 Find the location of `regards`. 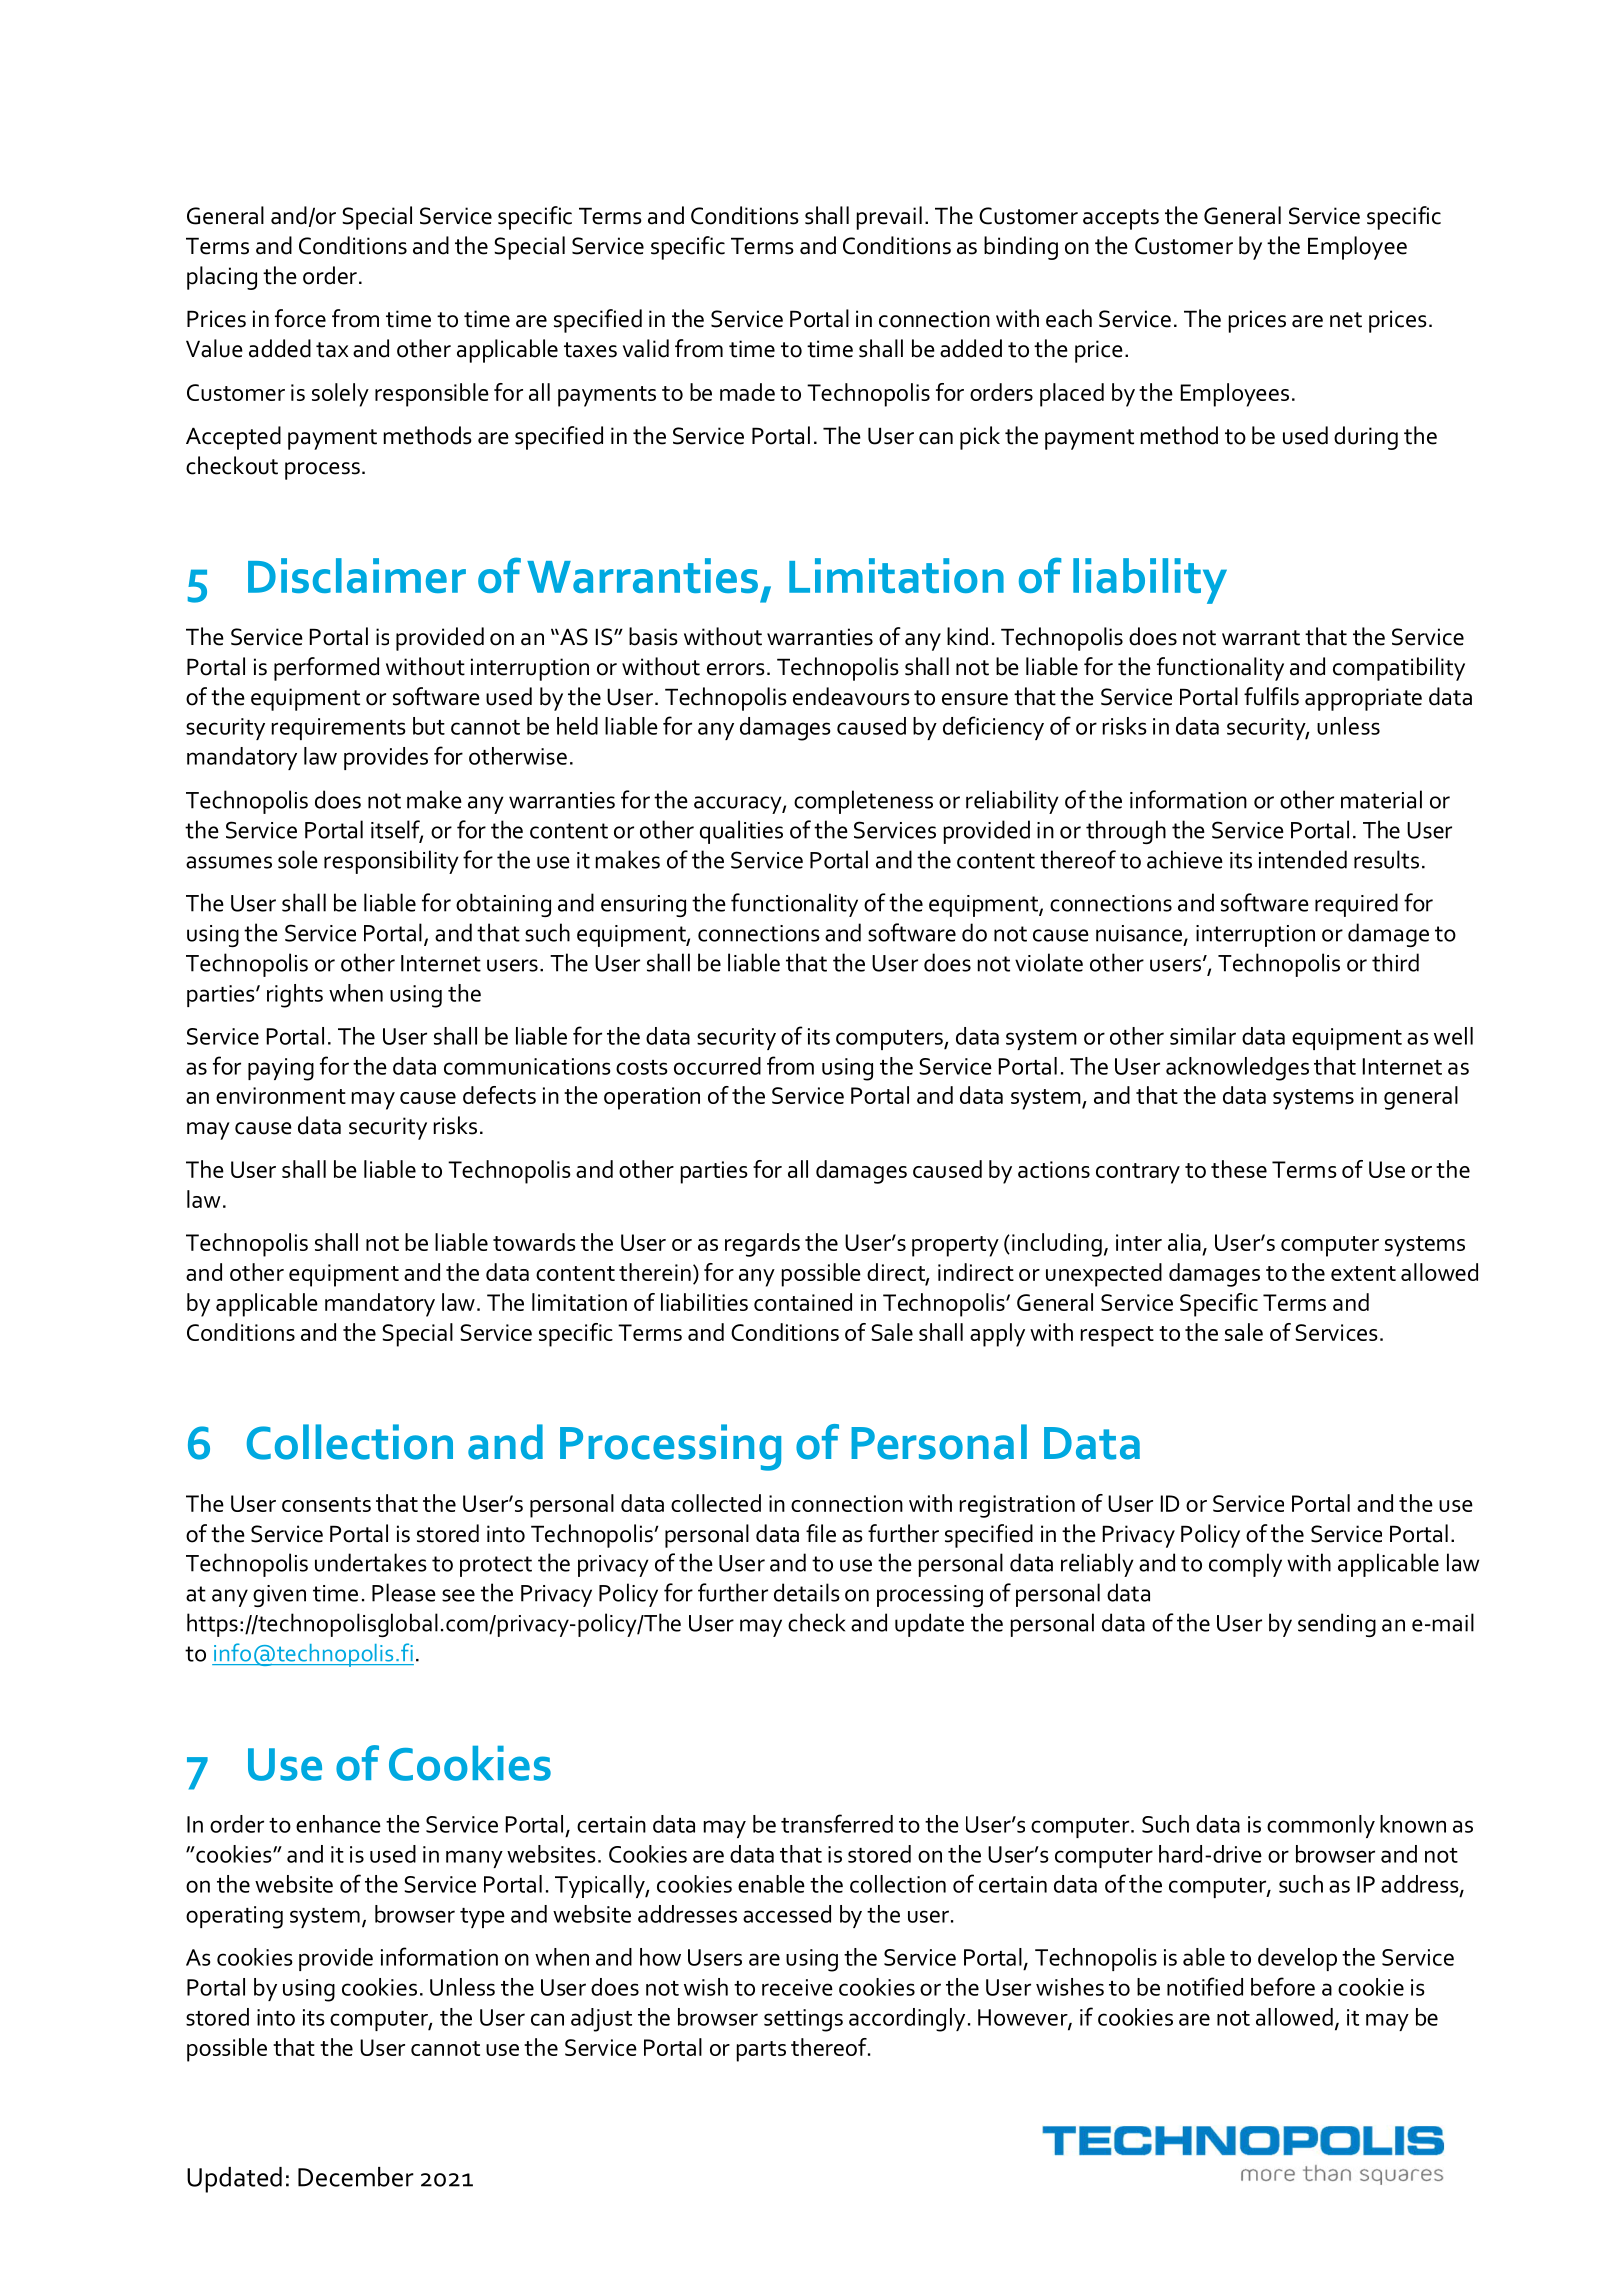

regards is located at coordinates (762, 1245).
